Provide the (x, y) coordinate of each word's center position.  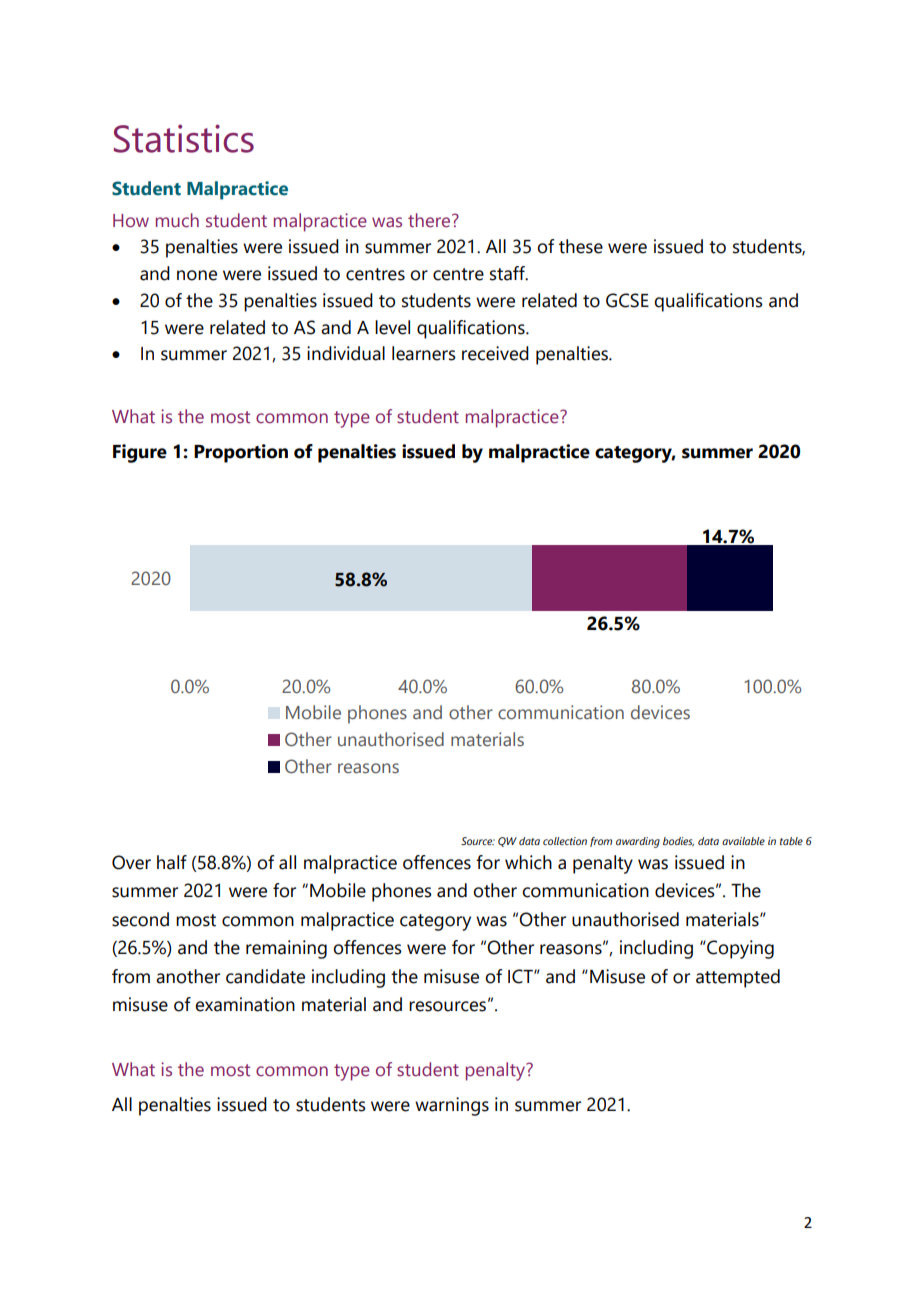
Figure (140, 453)
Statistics (184, 138)
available (743, 841)
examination (245, 1004)
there (430, 220)
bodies (678, 842)
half (172, 862)
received (495, 353)
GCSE (627, 300)
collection (565, 841)
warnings (452, 1106)
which (528, 862)
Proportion (241, 453)
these (581, 246)
